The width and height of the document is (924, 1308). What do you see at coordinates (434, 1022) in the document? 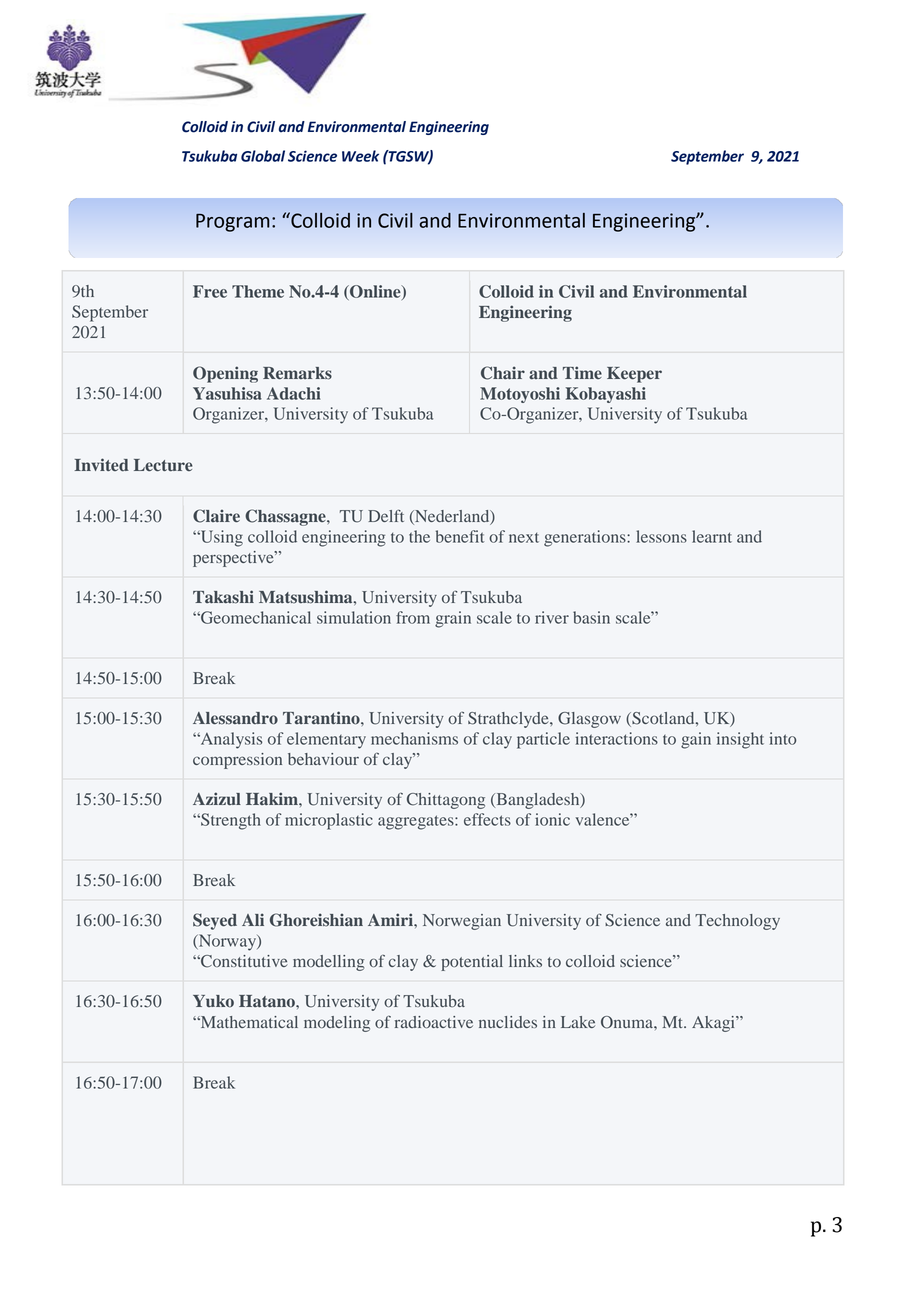
I see `radioactive` at bounding box center [434, 1022].
